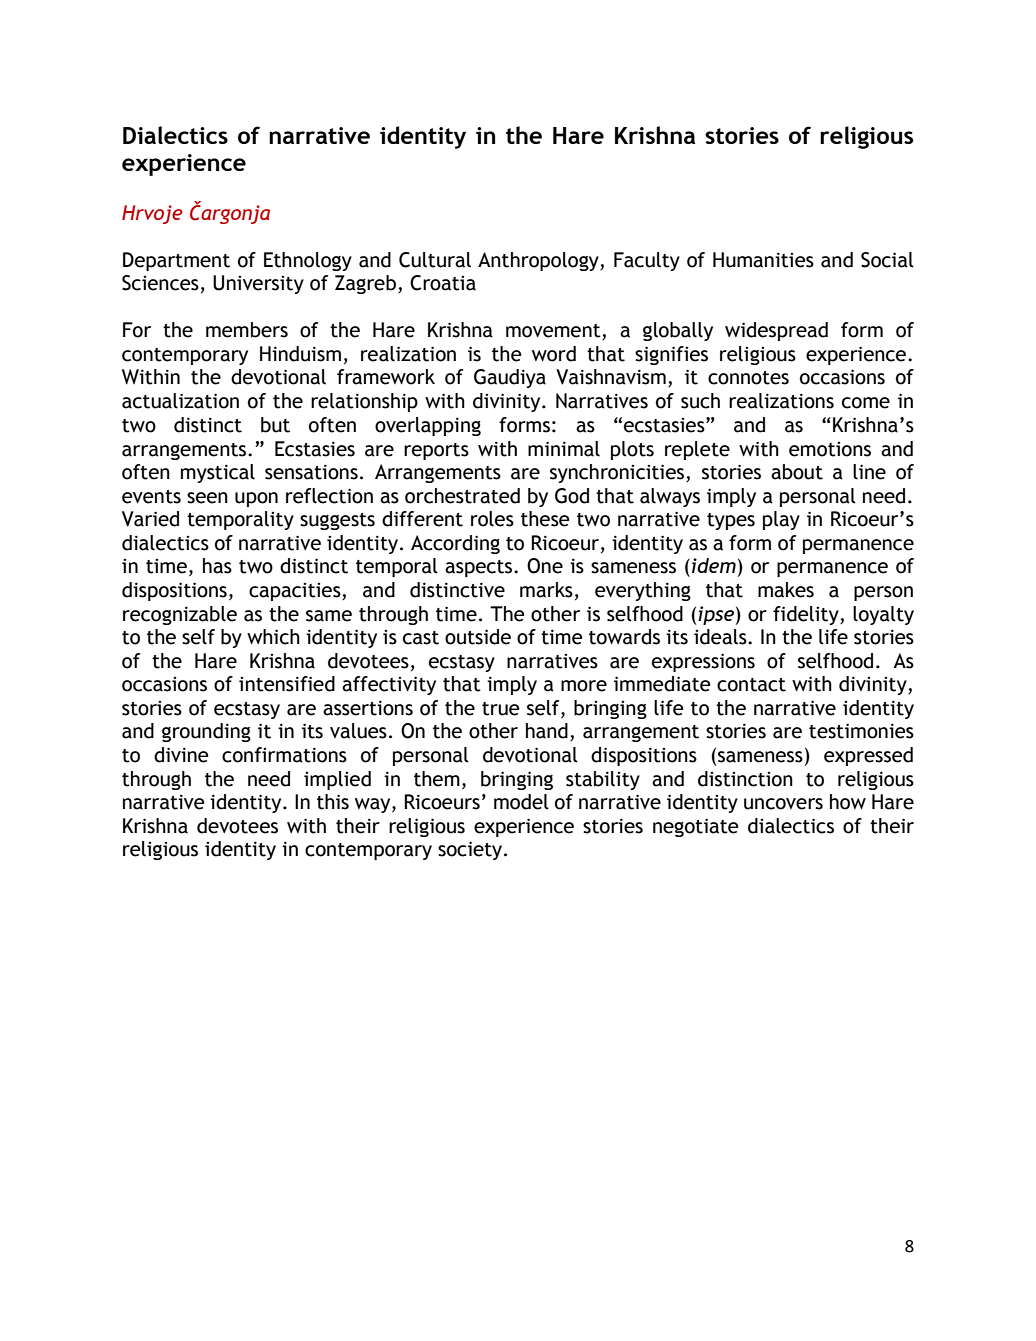 The image size is (1036, 1341). I want to click on outside, so click(478, 637).
